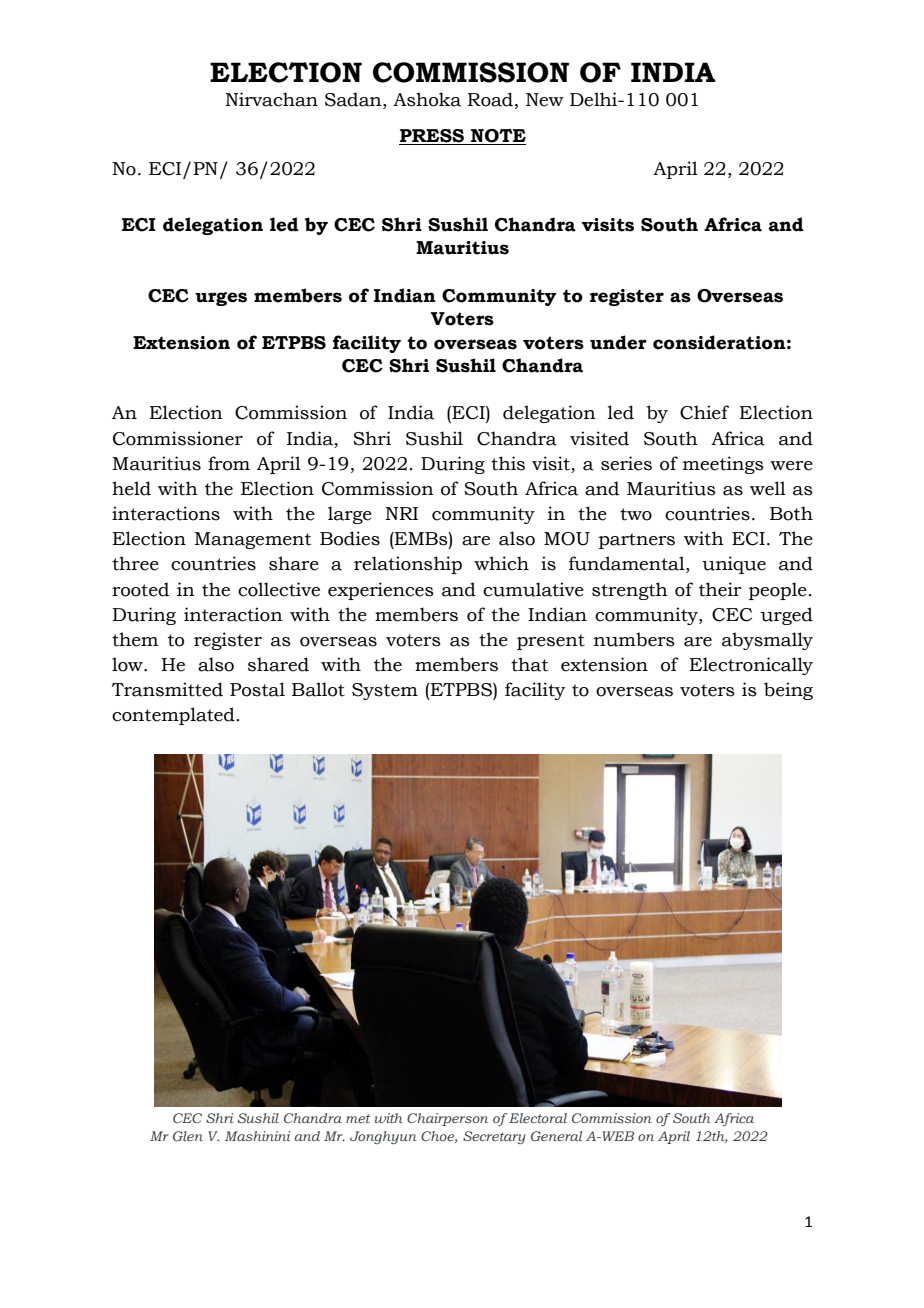 This screenshot has height=1308, width=924. What do you see at coordinates (545, 100) in the screenshot?
I see `New` at bounding box center [545, 100].
